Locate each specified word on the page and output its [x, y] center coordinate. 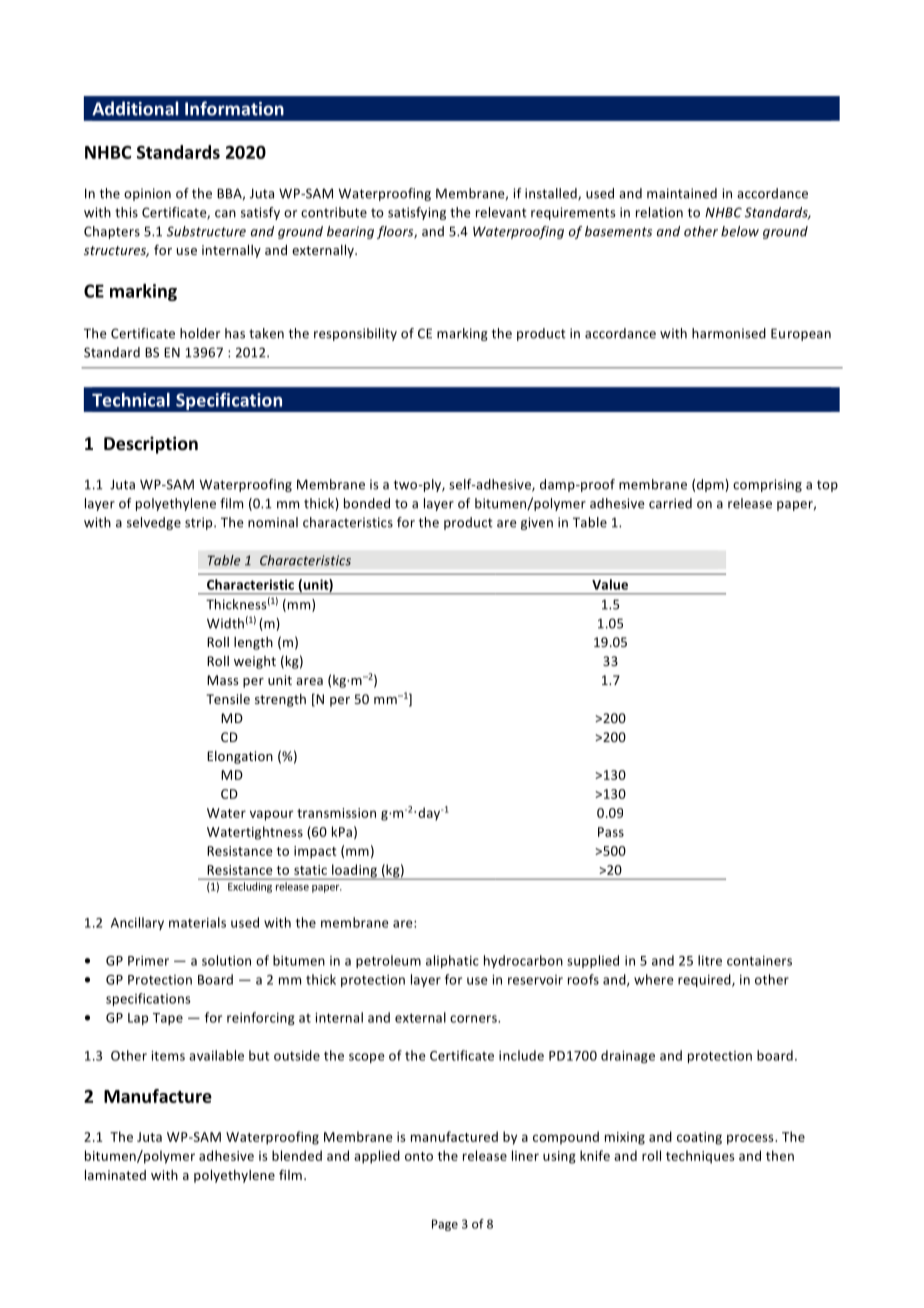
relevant [501, 212]
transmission [336, 813]
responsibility [355, 334]
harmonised [729, 333]
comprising [767, 485]
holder [200, 333]
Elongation [240, 757]
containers [759, 961]
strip [200, 523]
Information [234, 108]
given [537, 523]
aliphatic [452, 961]
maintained [682, 193]
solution [226, 960]
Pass [611, 832]
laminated [115, 1175]
